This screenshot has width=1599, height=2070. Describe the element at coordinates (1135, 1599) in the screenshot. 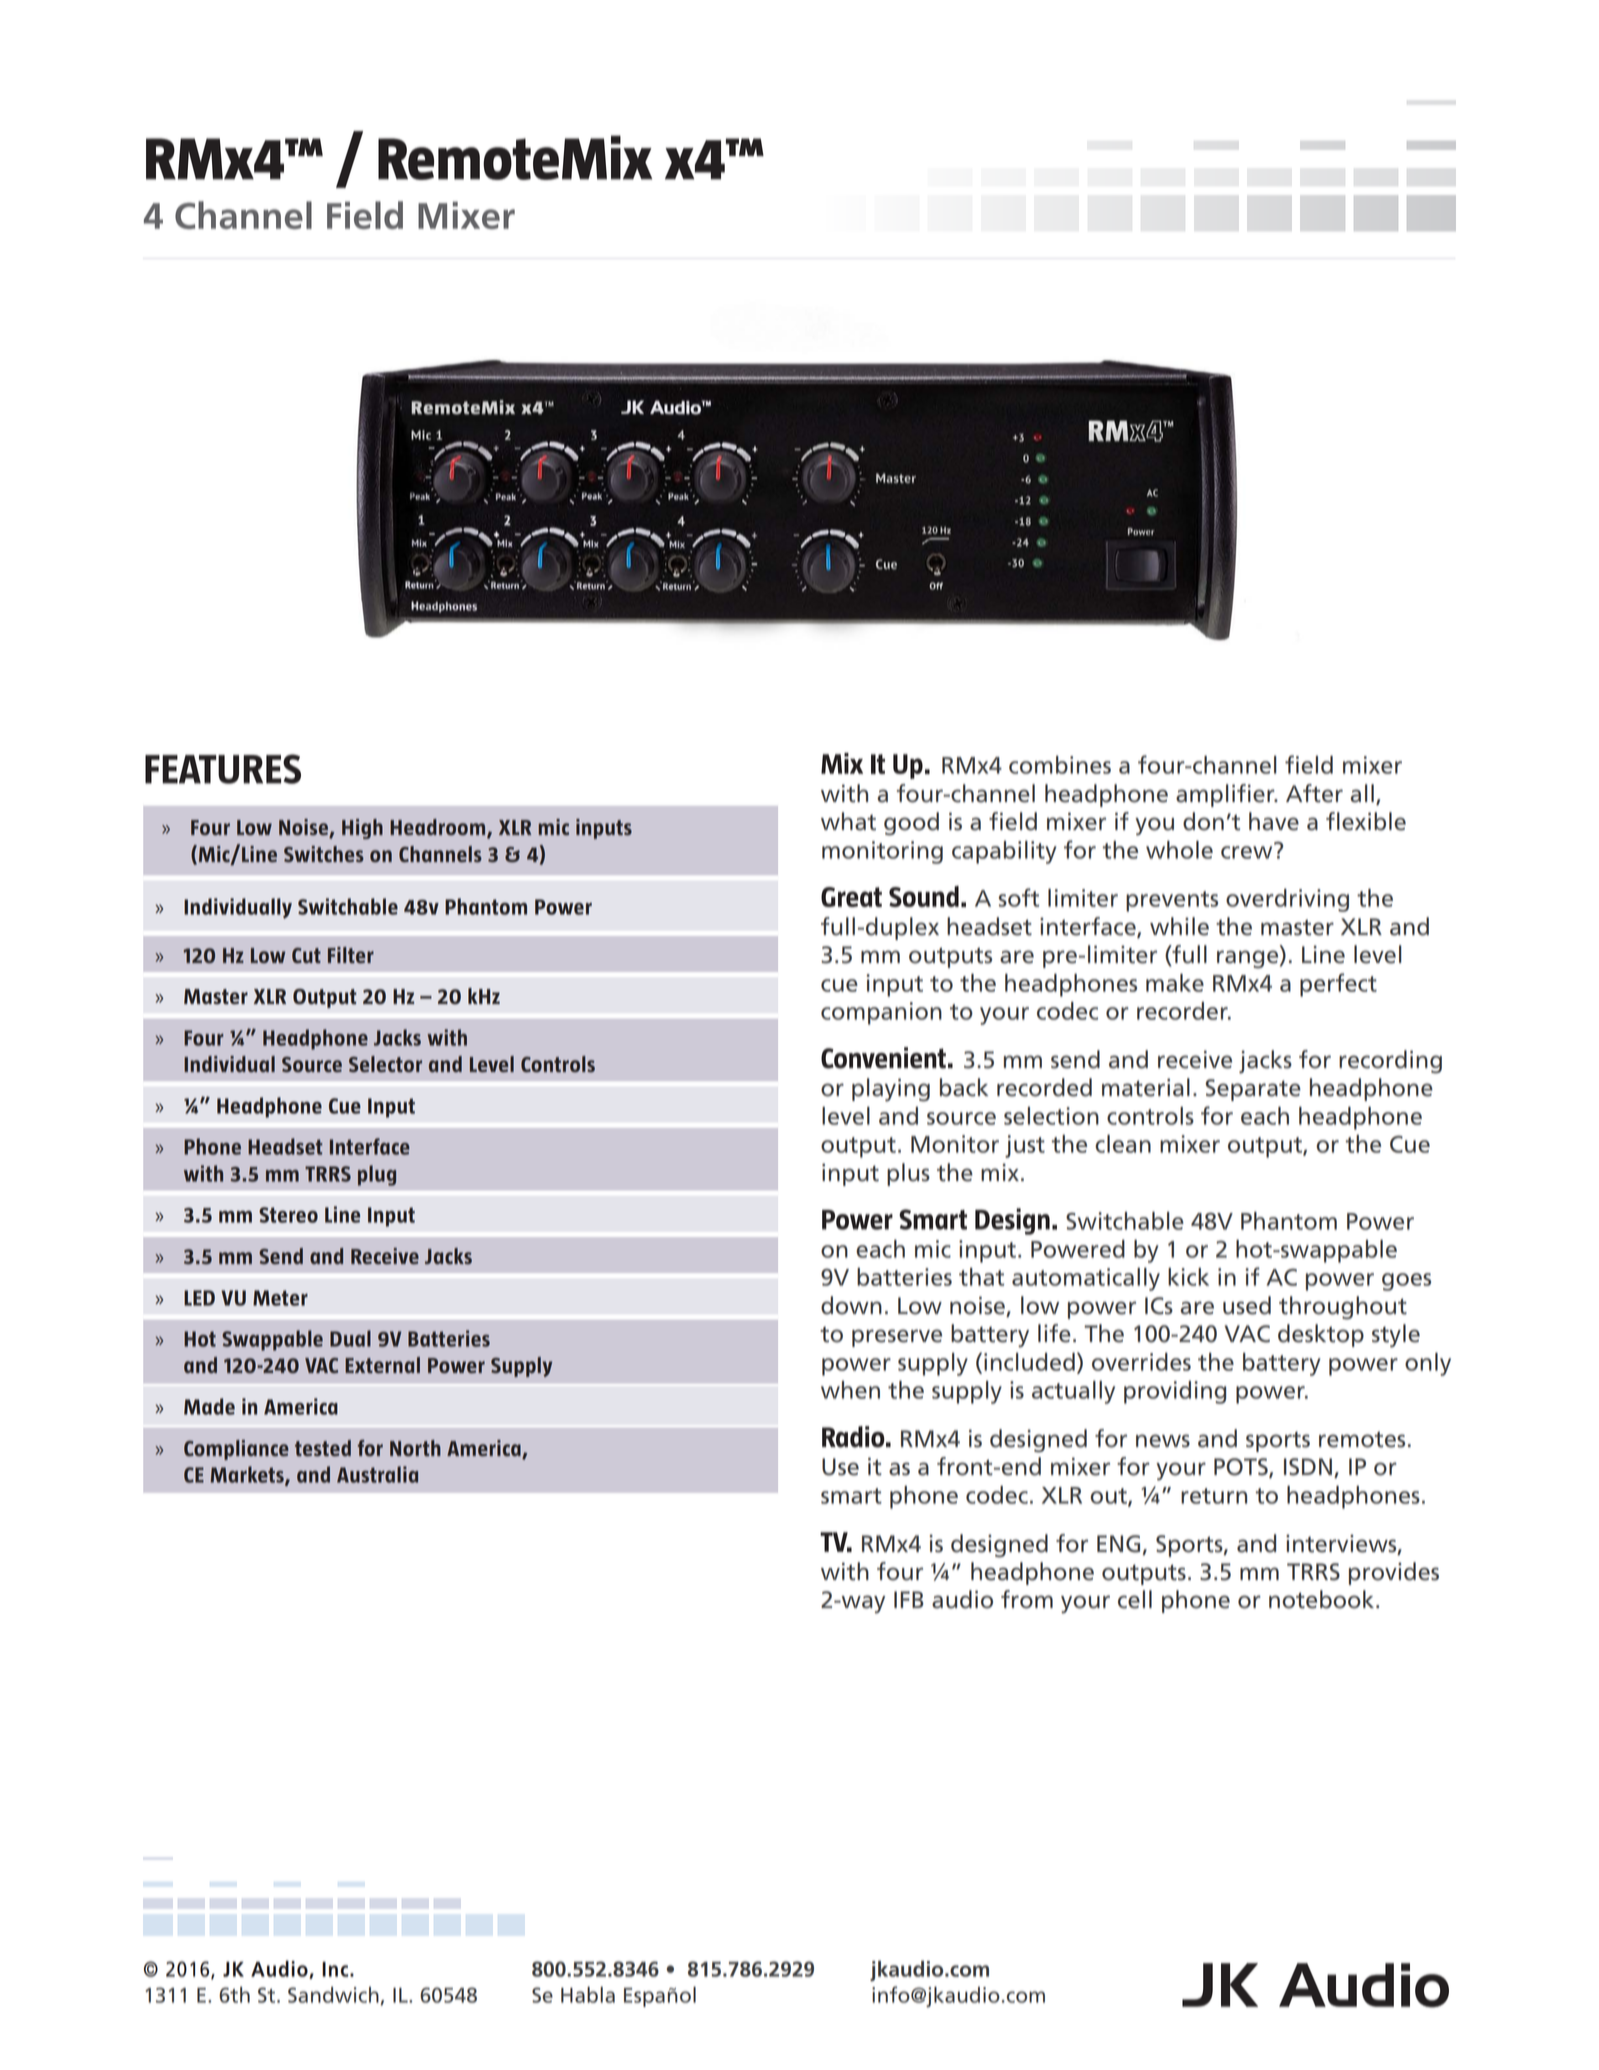

I see `cell` at that location.
